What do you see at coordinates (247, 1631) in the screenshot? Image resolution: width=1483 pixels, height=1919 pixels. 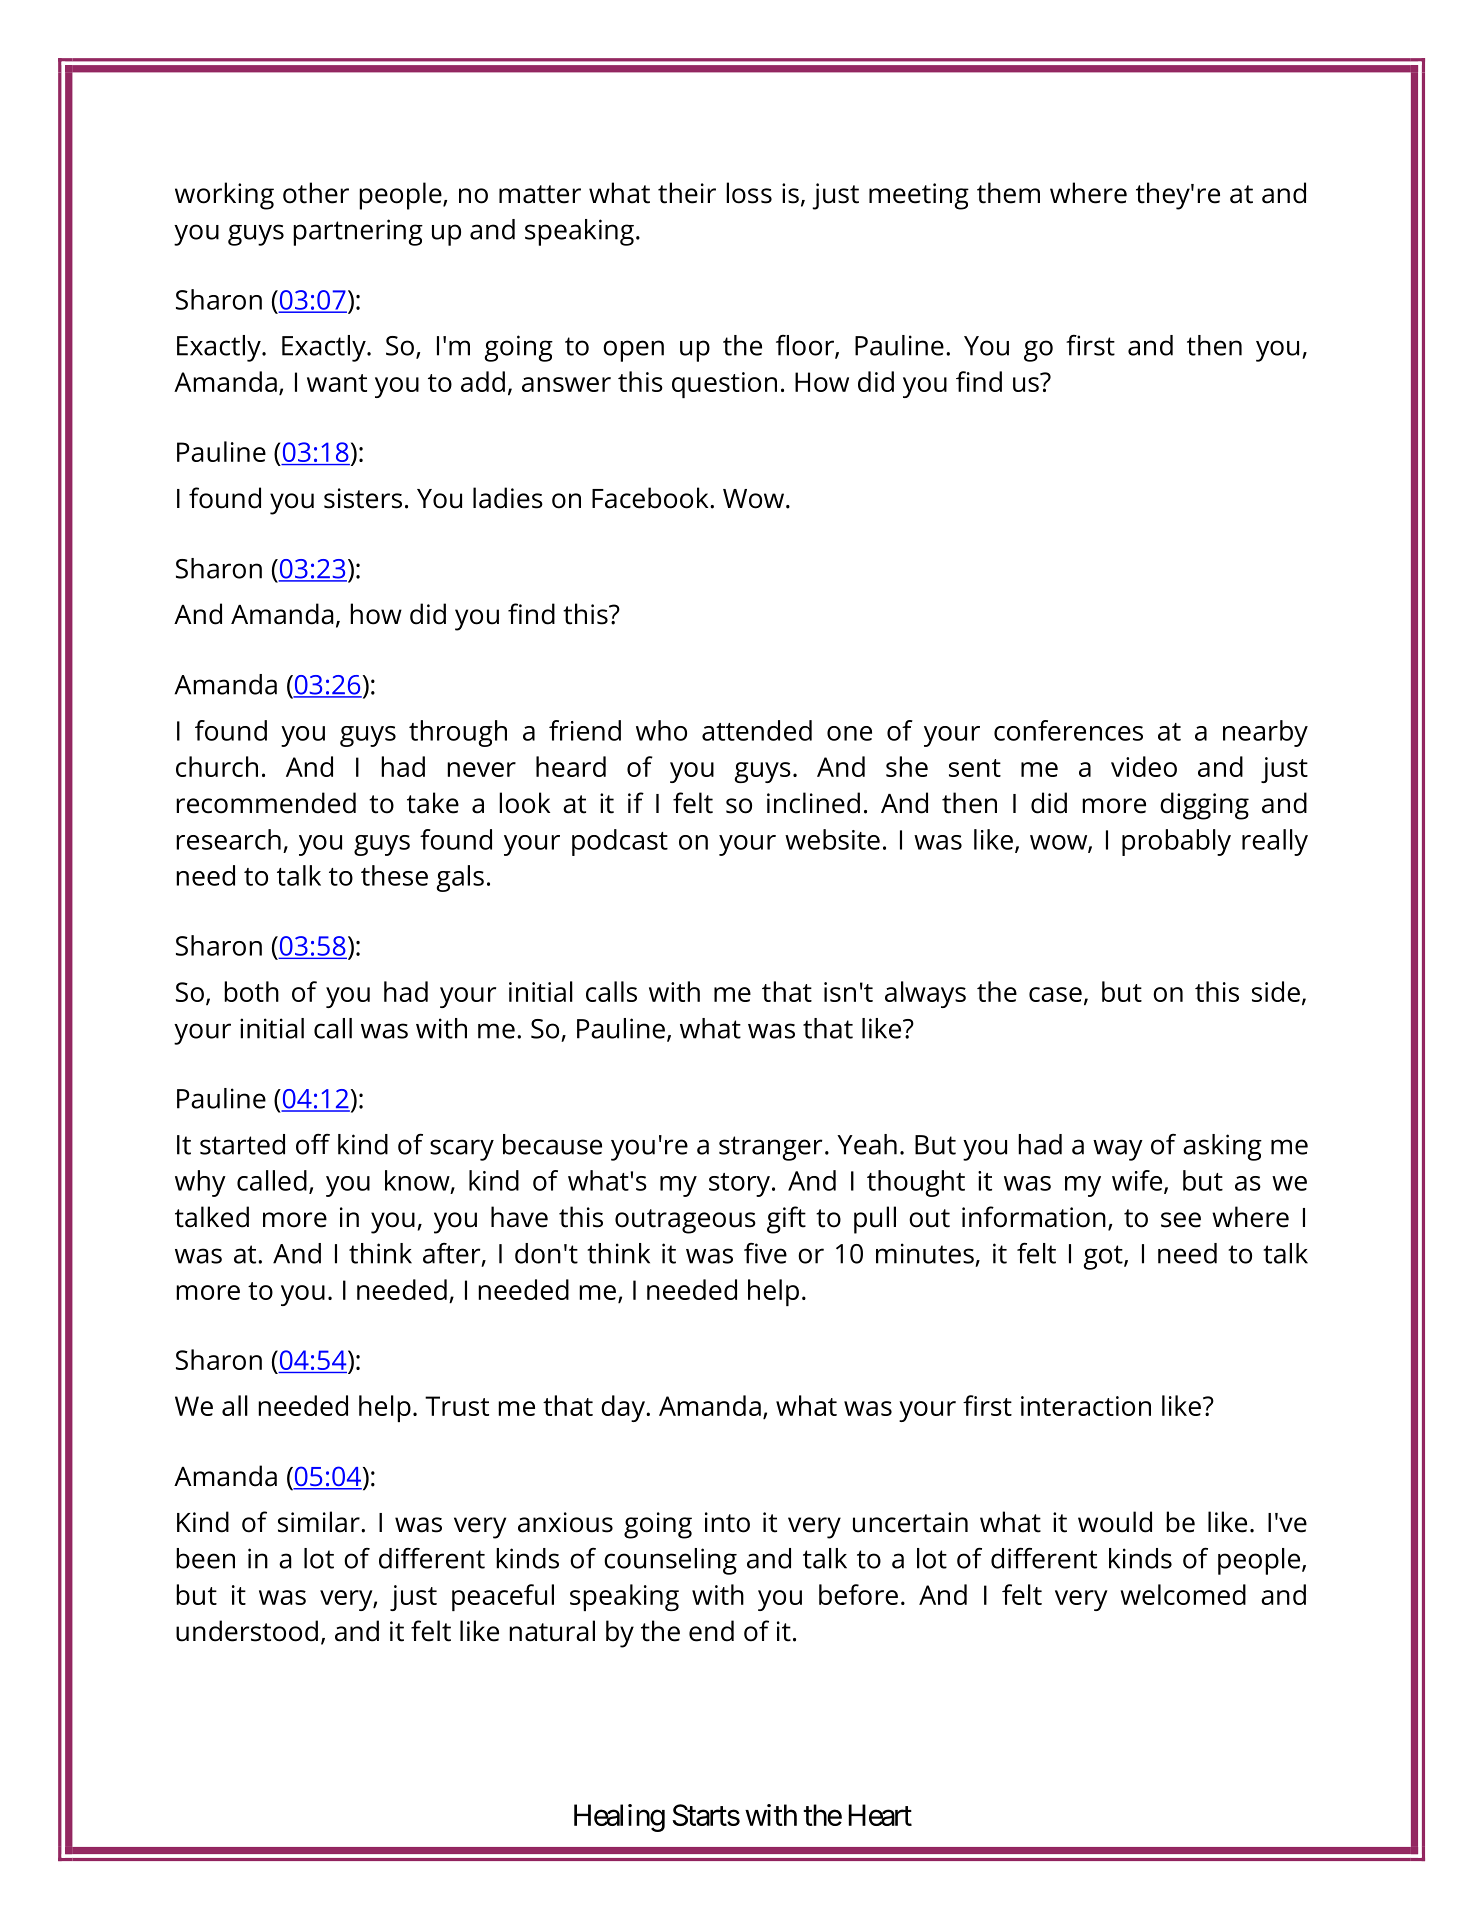 I see `understood` at bounding box center [247, 1631].
